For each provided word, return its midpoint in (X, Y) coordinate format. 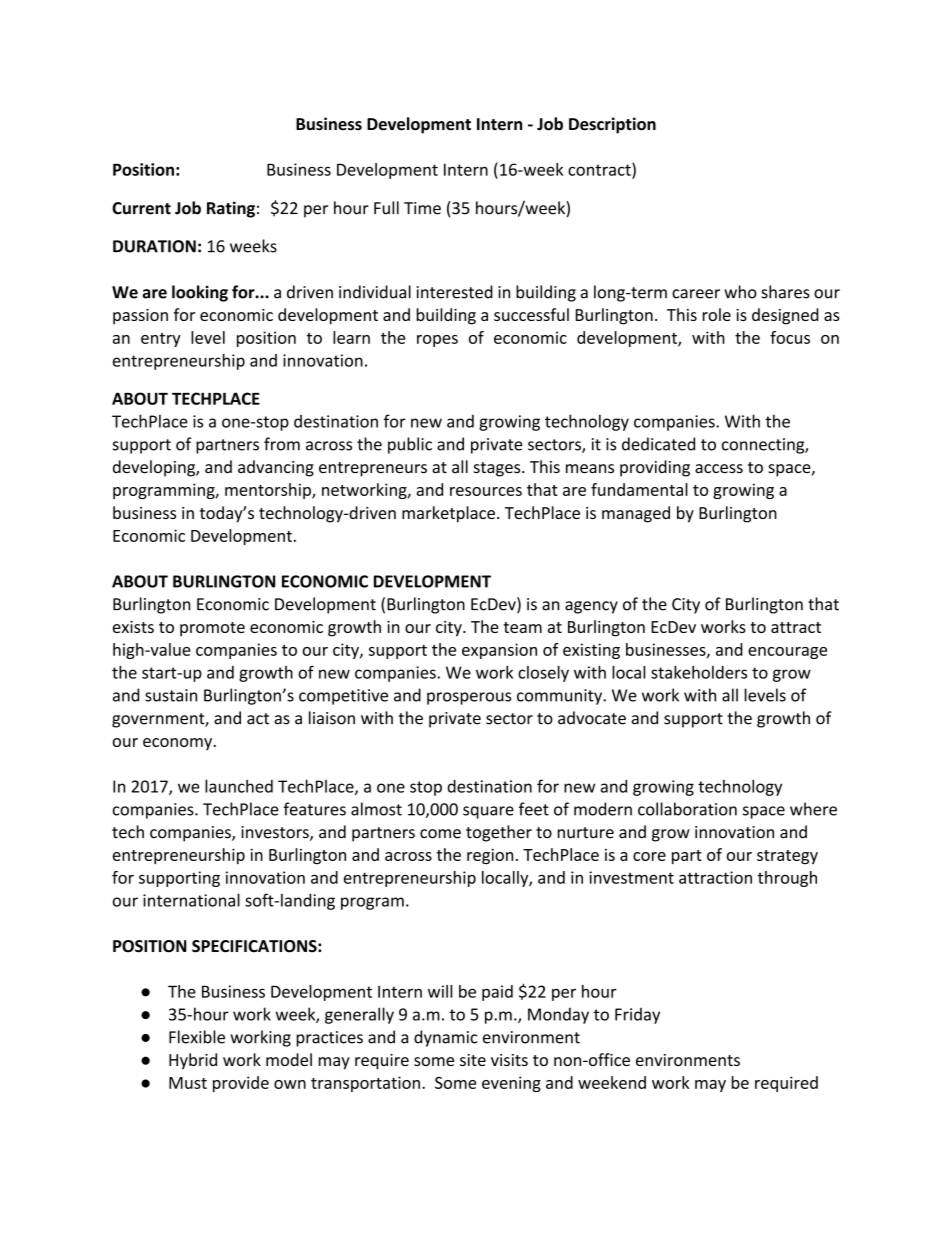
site (473, 1060)
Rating (231, 209)
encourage (787, 653)
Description (612, 125)
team (522, 627)
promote (212, 629)
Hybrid (193, 1061)
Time (422, 208)
